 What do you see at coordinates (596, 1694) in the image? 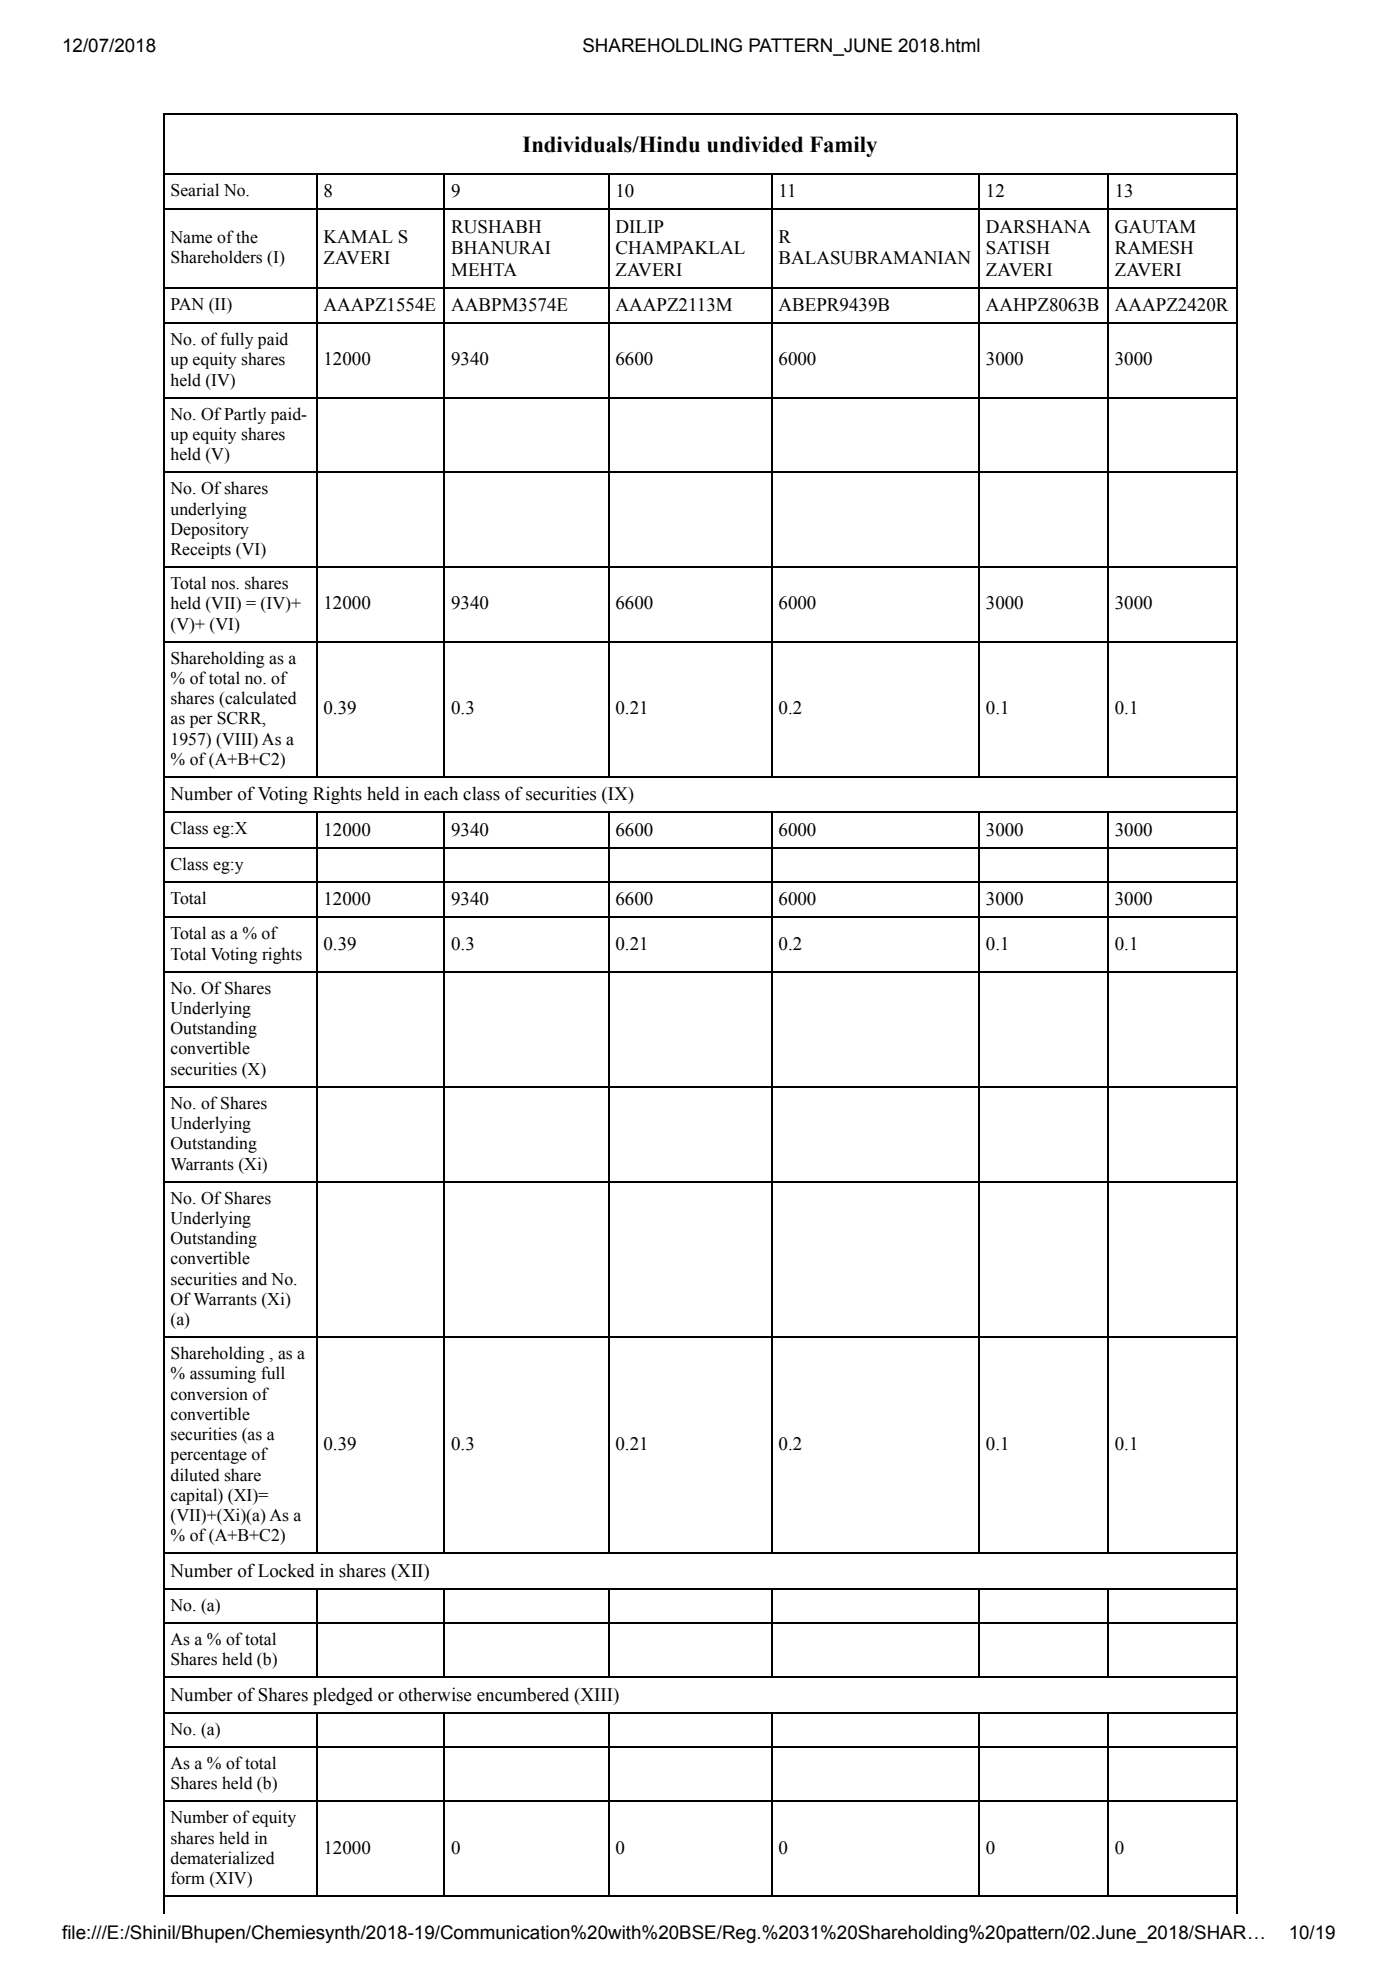
I see `XIII` at bounding box center [596, 1694].
